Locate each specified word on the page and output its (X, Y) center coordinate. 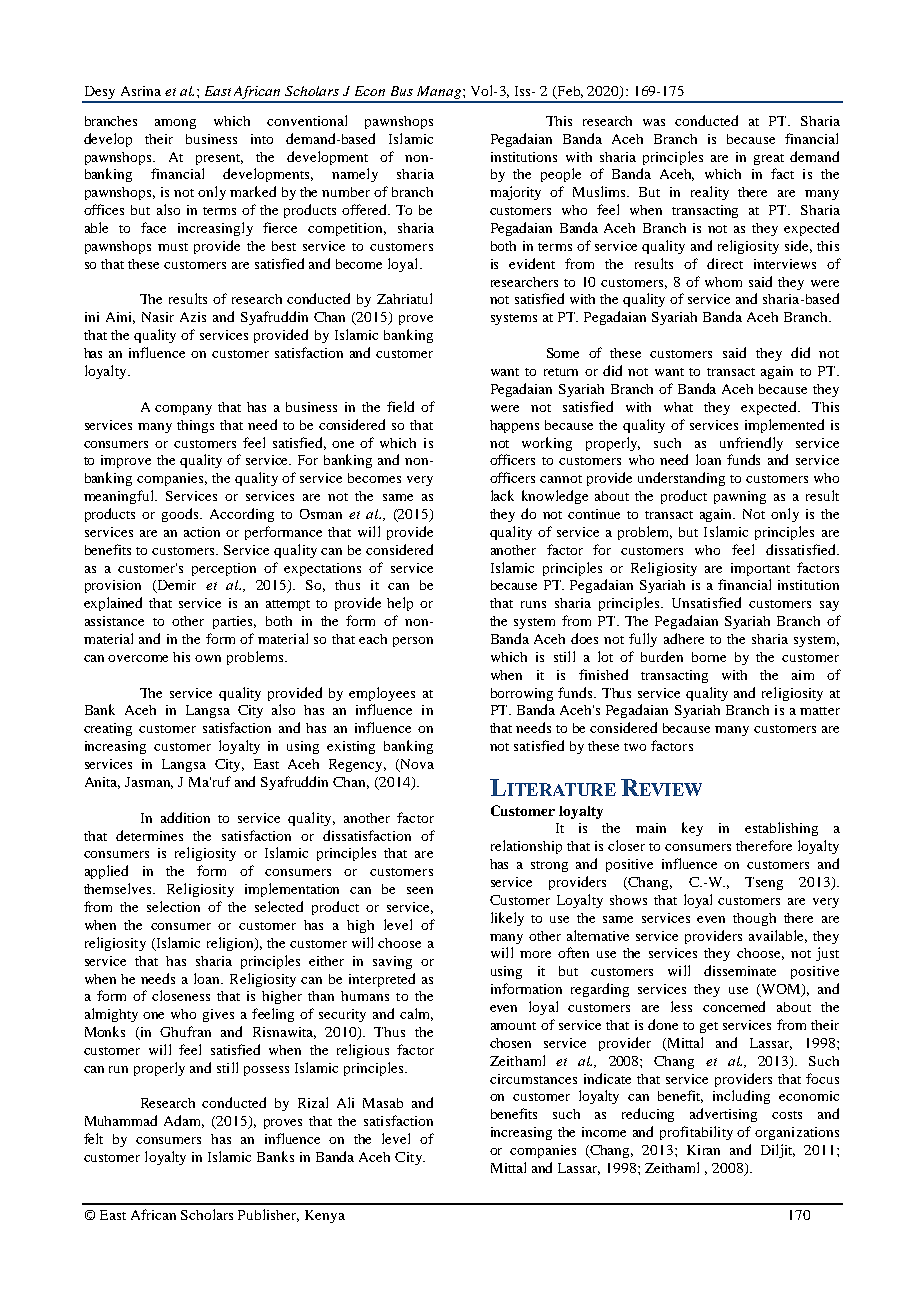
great (769, 159)
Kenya (325, 1216)
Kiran (703, 1150)
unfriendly (751, 444)
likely (507, 919)
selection (173, 906)
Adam (184, 1121)
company (183, 410)
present (219, 159)
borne (709, 657)
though (754, 919)
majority (515, 193)
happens (514, 426)
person (413, 642)
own (208, 658)
